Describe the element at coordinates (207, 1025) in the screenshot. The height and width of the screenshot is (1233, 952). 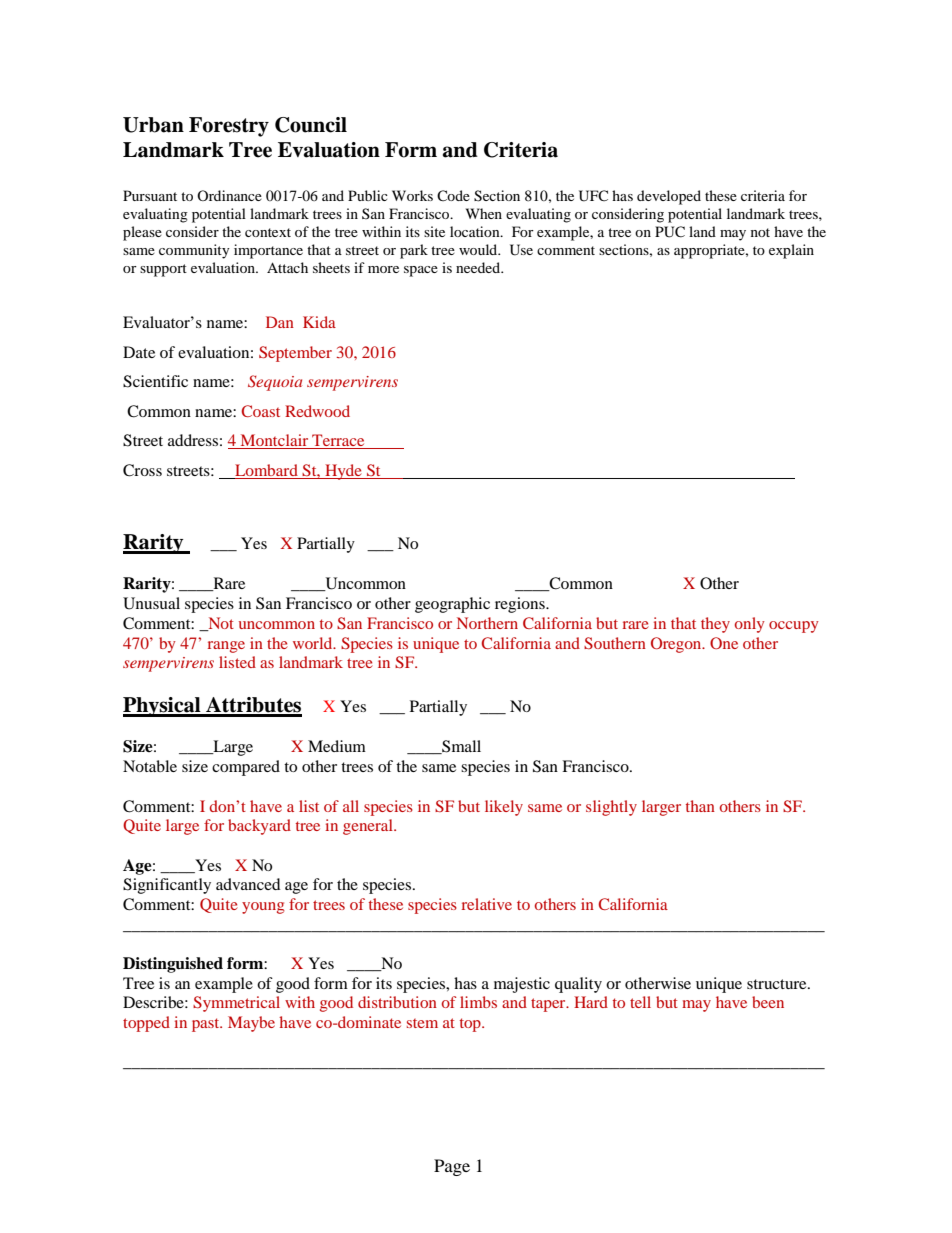
I see `past` at that location.
